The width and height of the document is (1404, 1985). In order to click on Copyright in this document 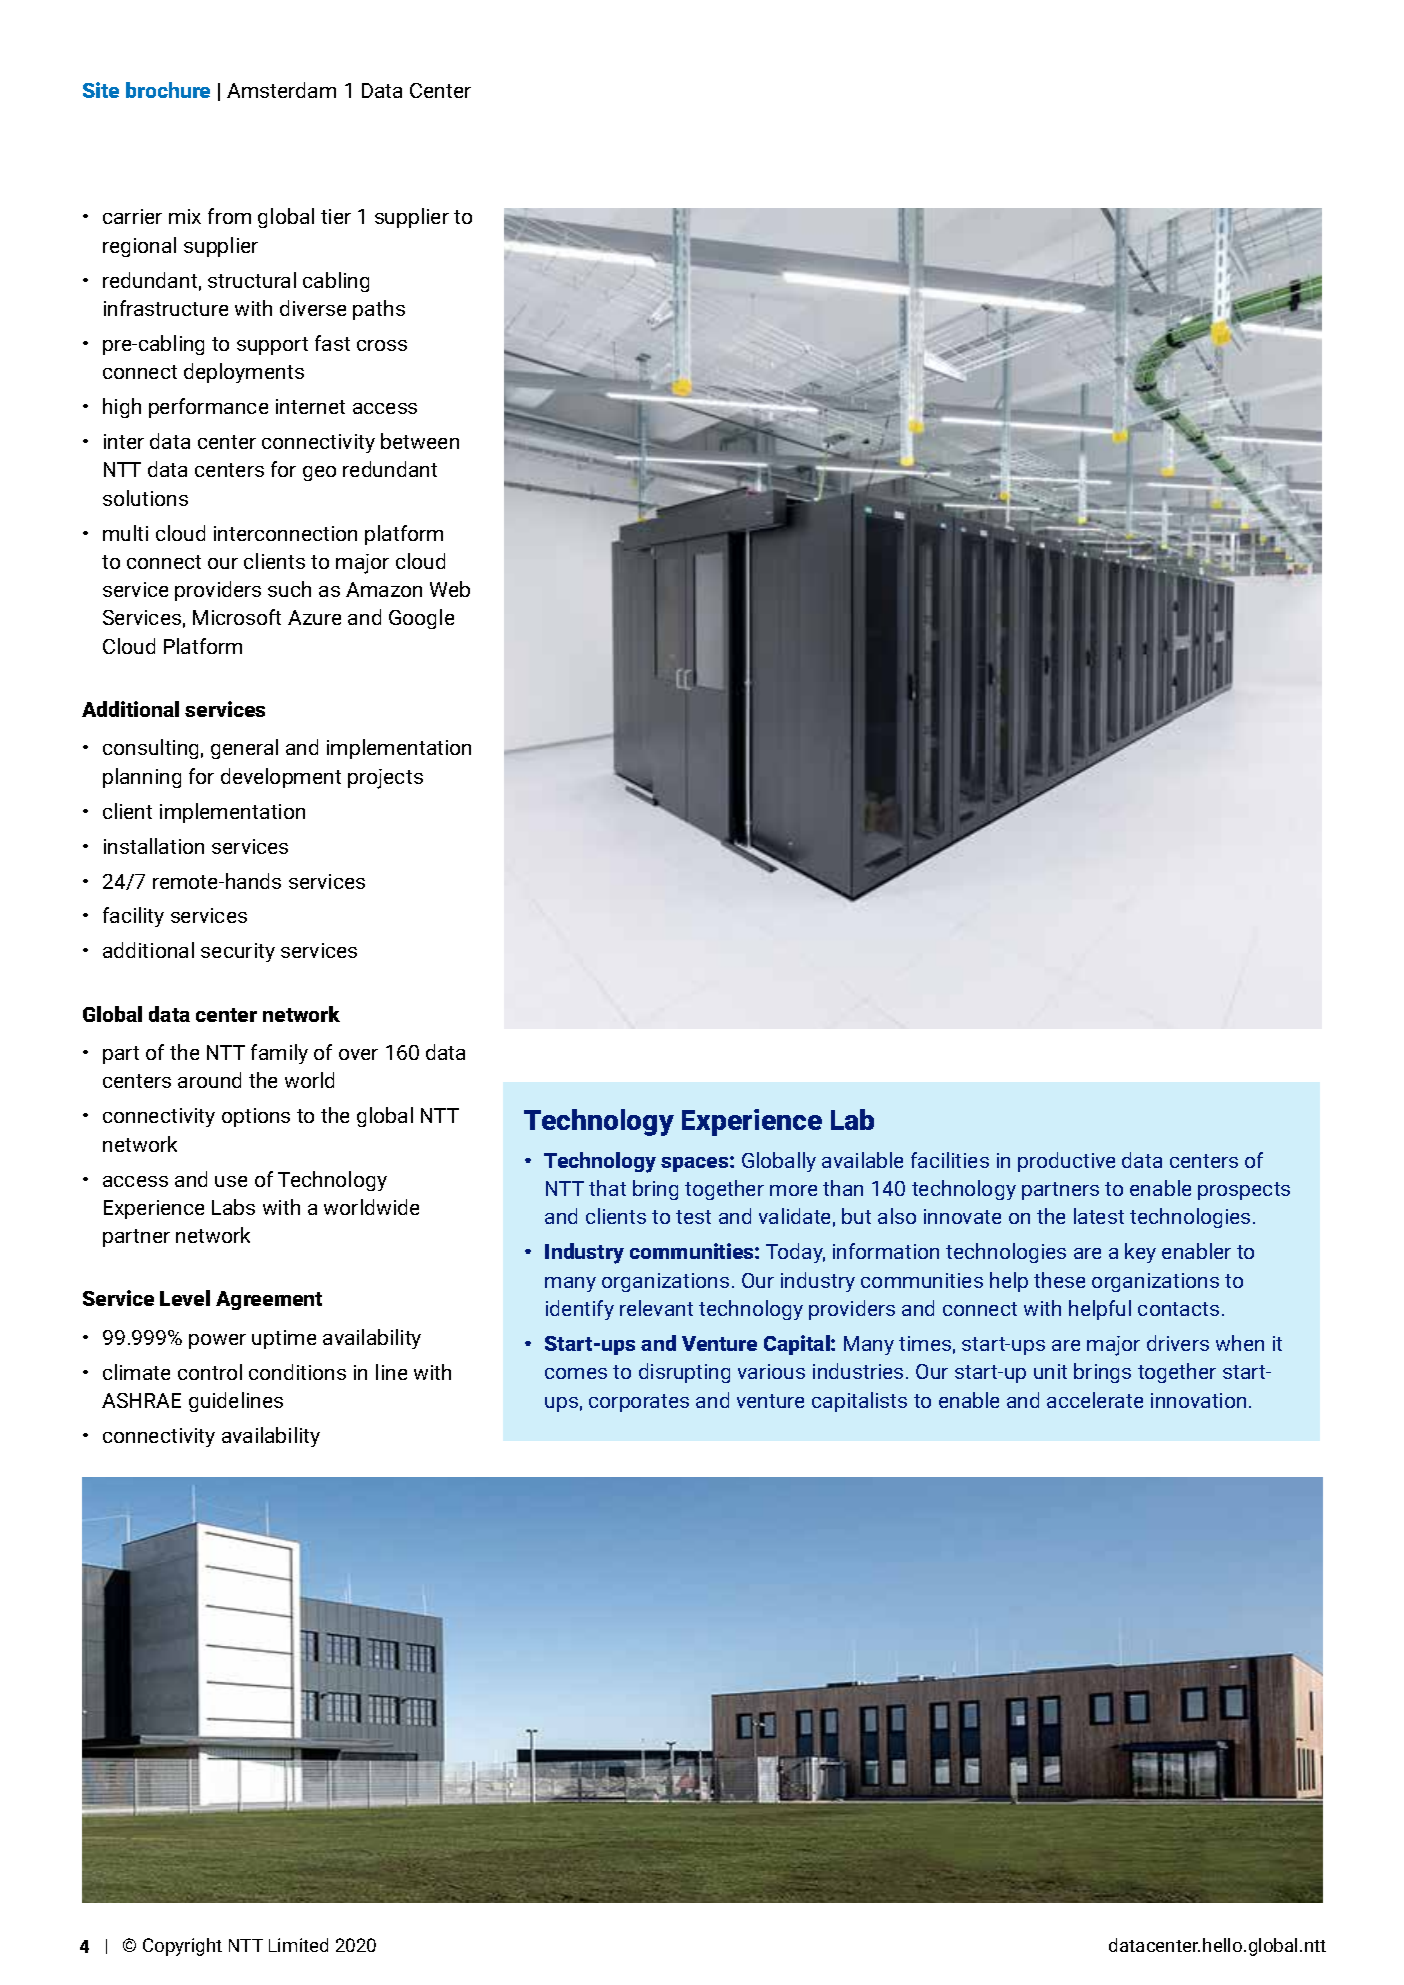, I will do `click(182, 1947)`.
